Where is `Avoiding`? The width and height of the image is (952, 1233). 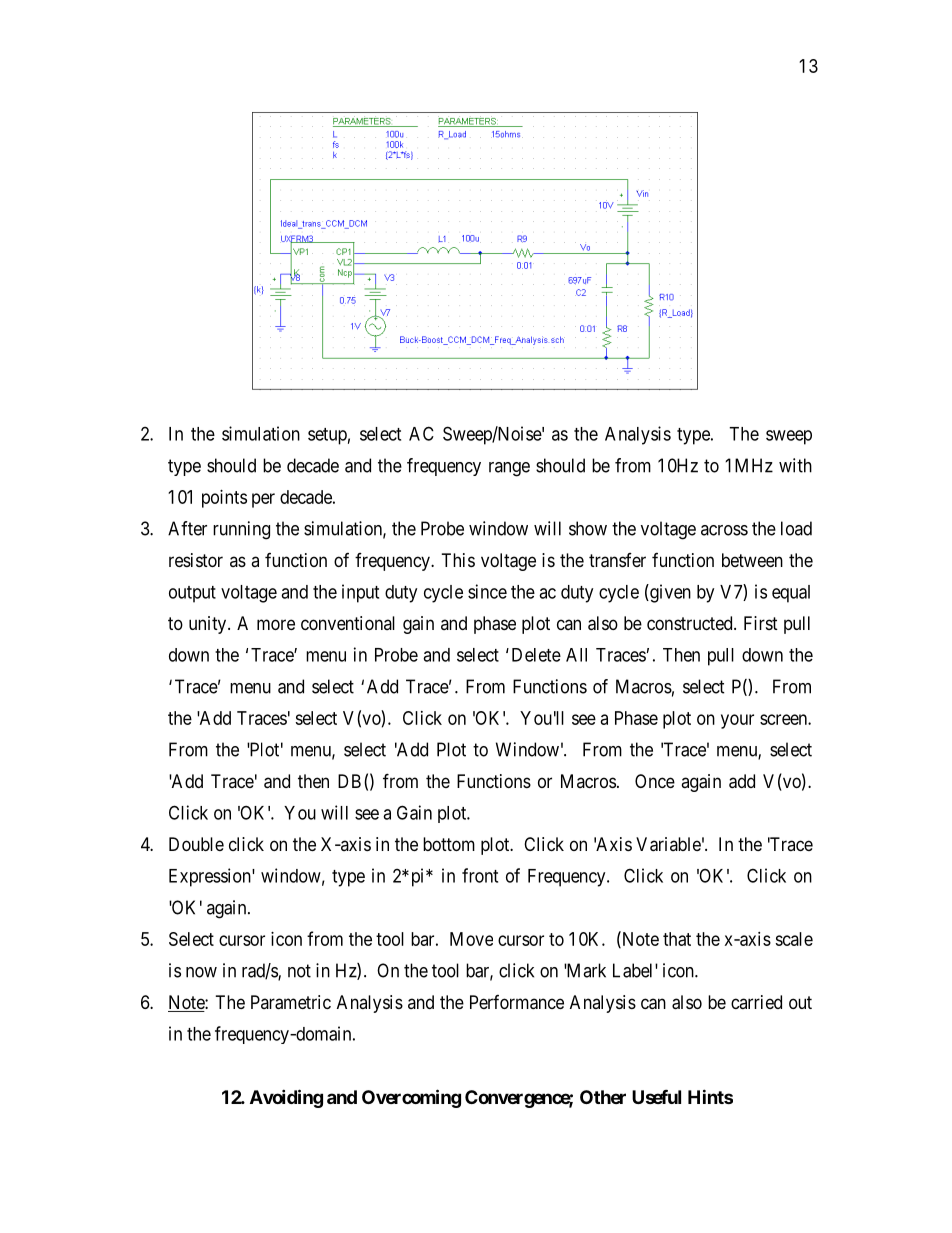
Avoiding is located at coordinates (286, 1098).
